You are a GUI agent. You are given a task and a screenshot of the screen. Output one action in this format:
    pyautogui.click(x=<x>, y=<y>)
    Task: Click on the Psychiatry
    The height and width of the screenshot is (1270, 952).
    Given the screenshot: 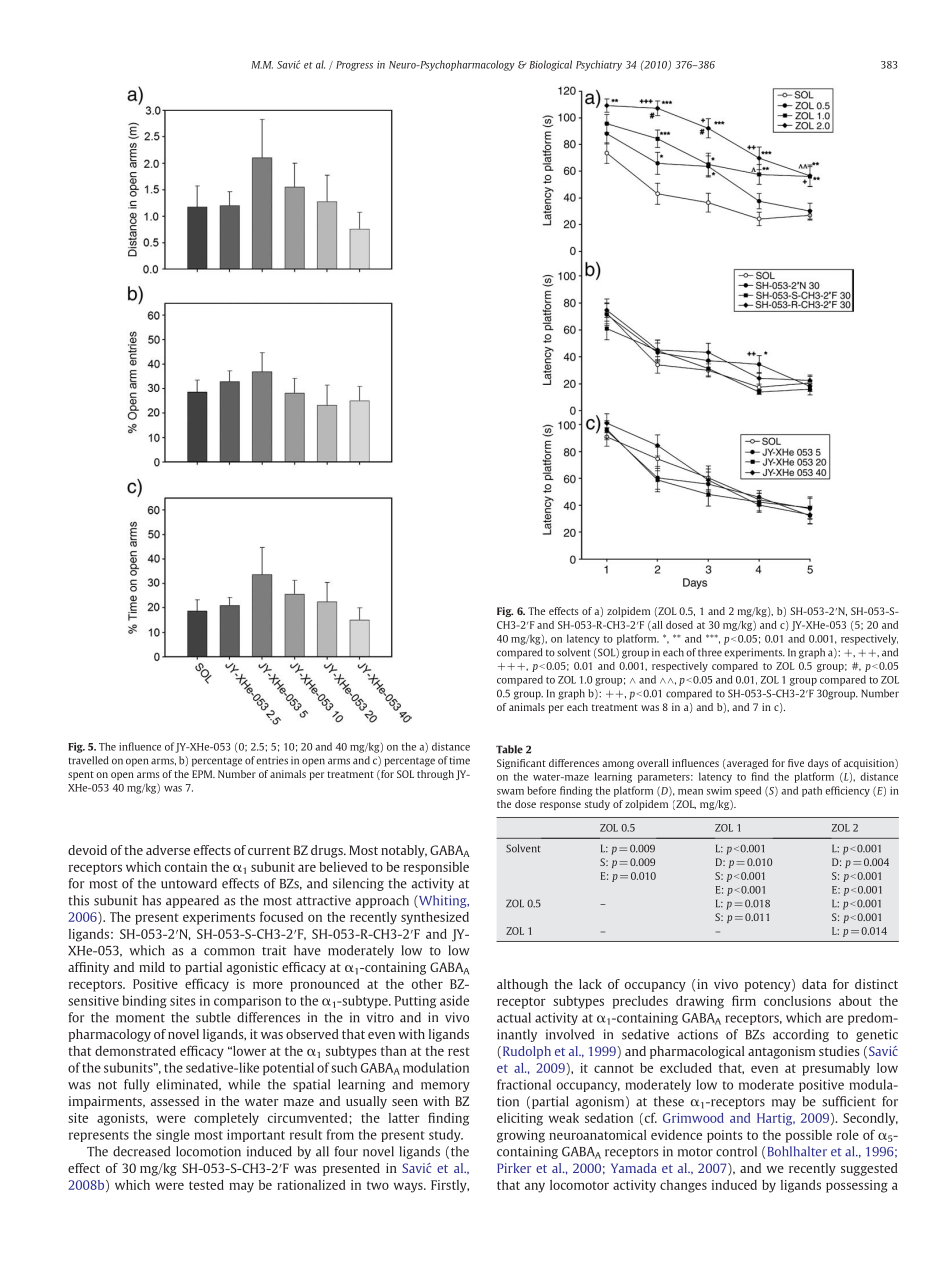 What is the action you would take?
    pyautogui.click(x=599, y=65)
